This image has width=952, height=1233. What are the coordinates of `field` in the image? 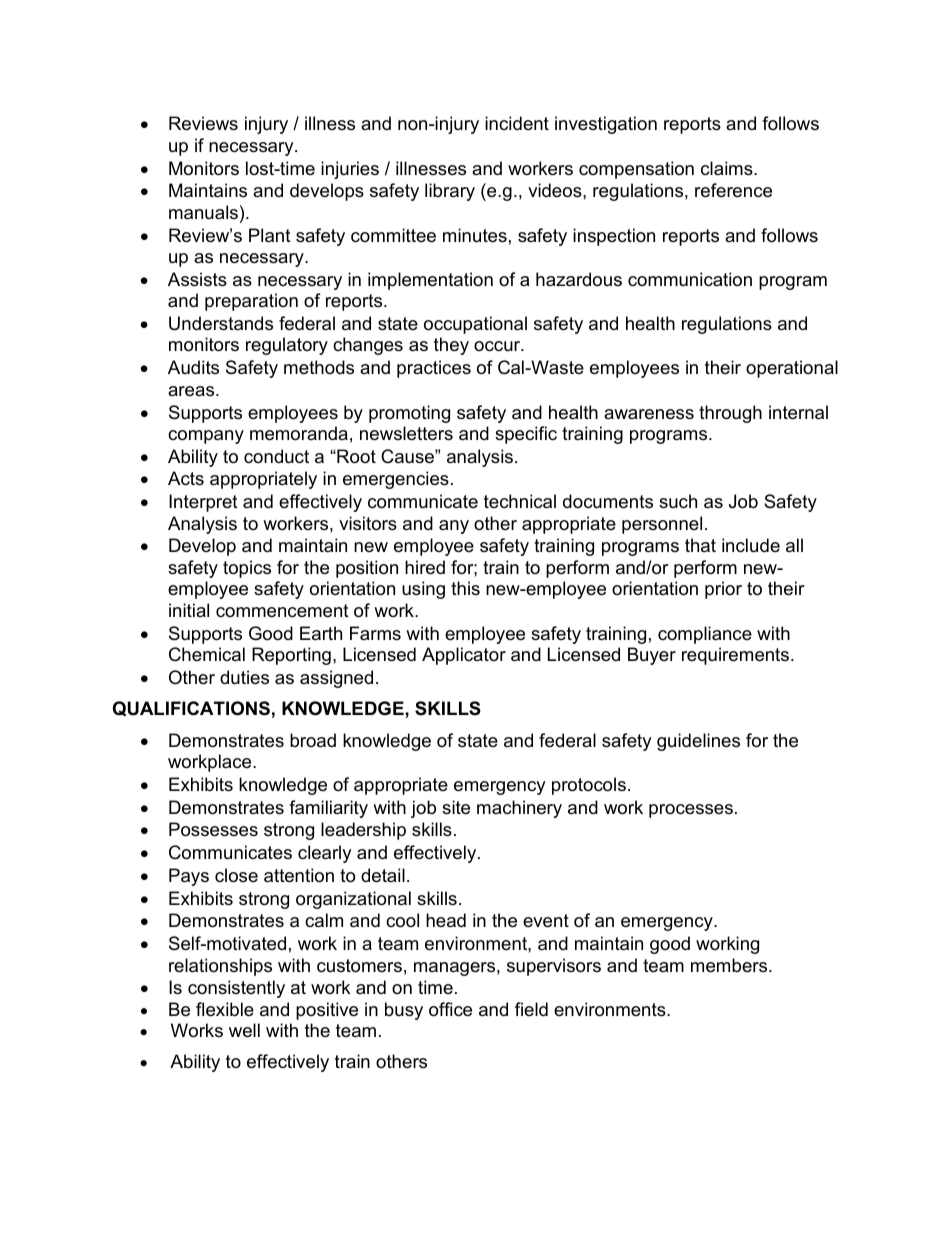 It's located at (531, 1009).
